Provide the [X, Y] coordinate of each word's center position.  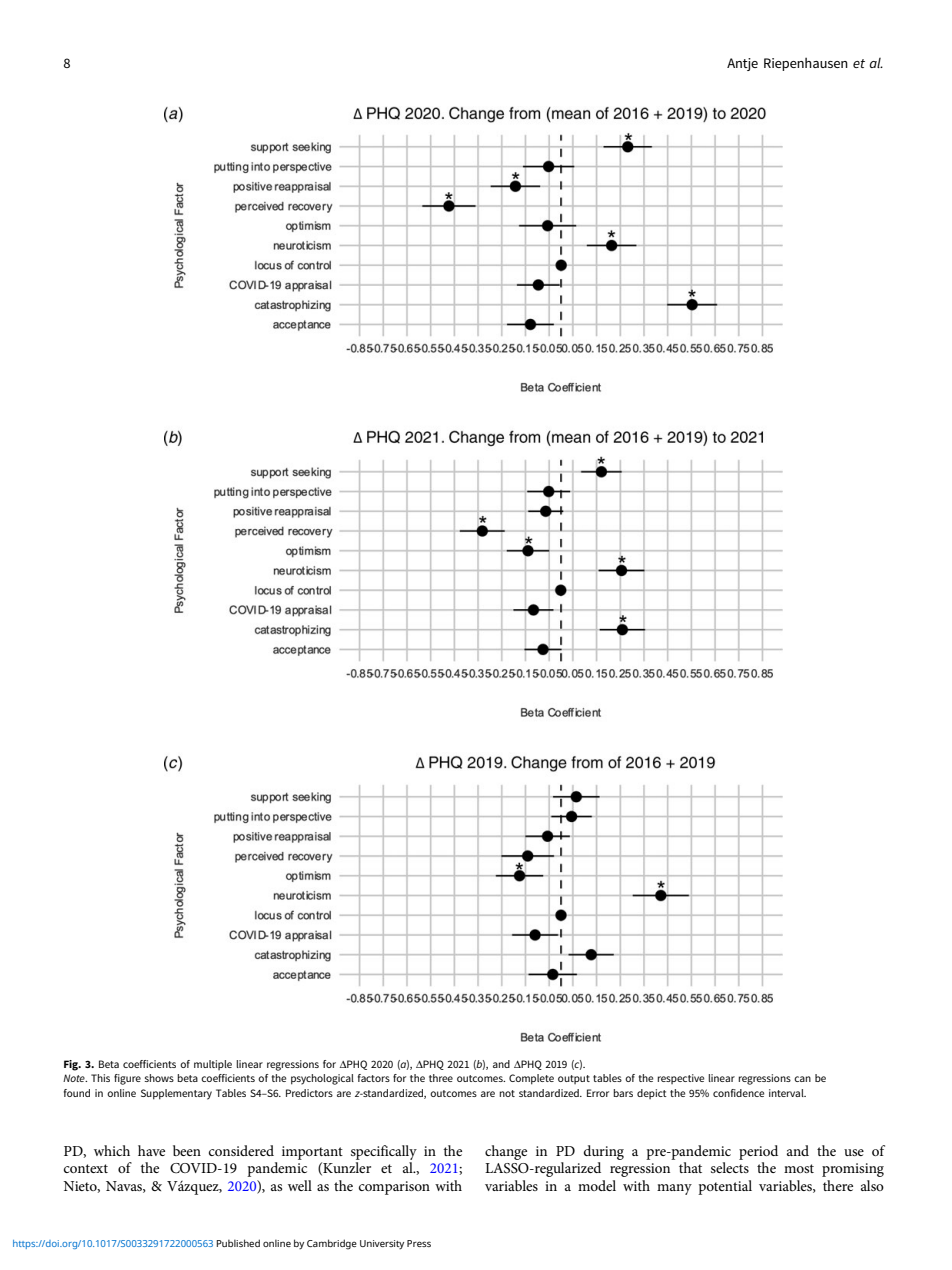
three [441, 1078]
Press [419, 1243]
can [802, 1079]
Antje [742, 64]
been [187, 1150]
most [799, 1168]
